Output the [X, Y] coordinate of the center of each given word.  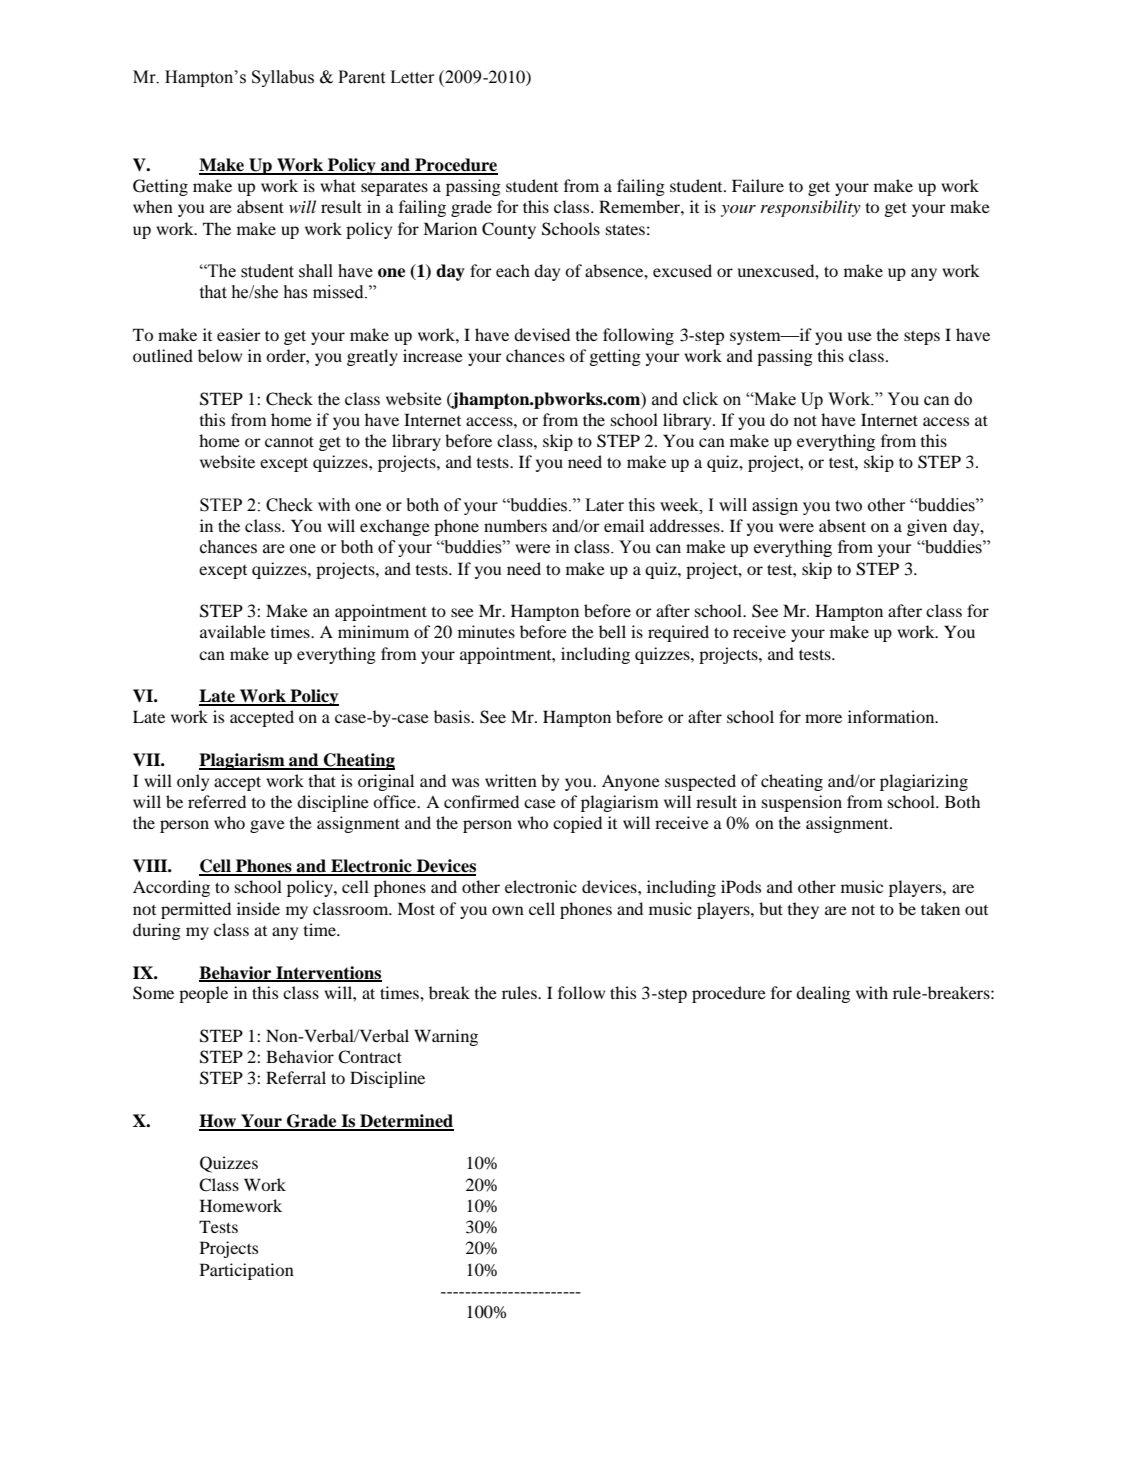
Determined [406, 1122]
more [823, 718]
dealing [823, 994]
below [220, 355]
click [700, 399]
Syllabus [283, 78]
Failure [758, 185]
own [508, 910]
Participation [247, 1271]
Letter [412, 77]
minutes [486, 631]
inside [258, 908]
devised [542, 334]
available [233, 631]
